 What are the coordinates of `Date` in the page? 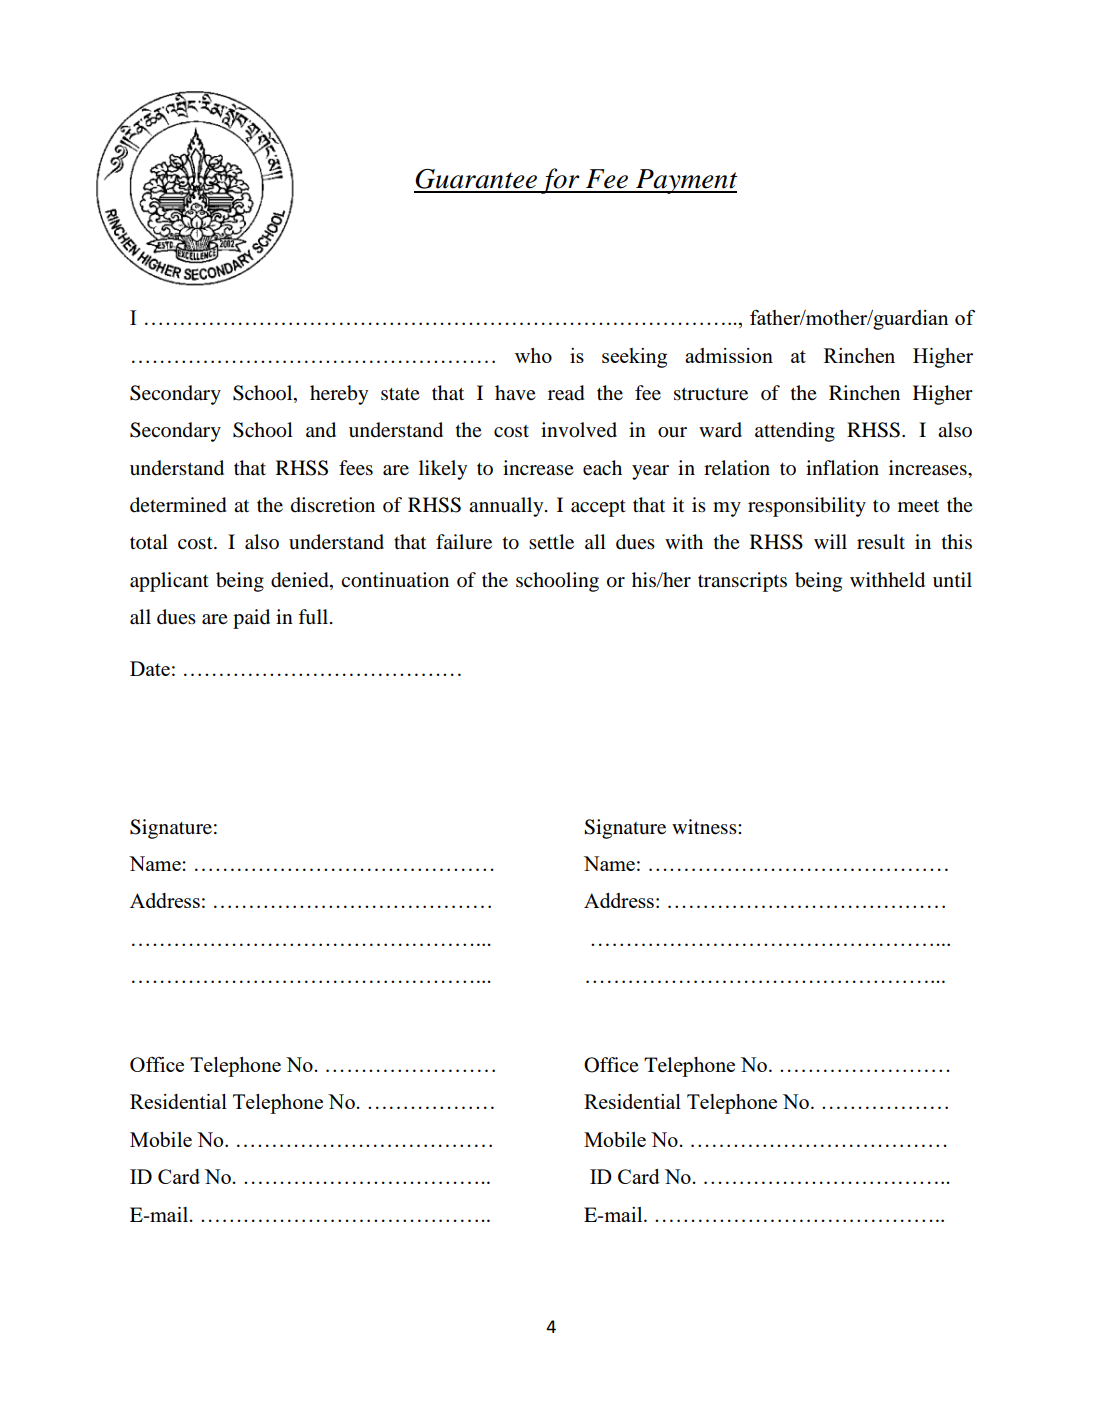 It's located at (150, 668).
